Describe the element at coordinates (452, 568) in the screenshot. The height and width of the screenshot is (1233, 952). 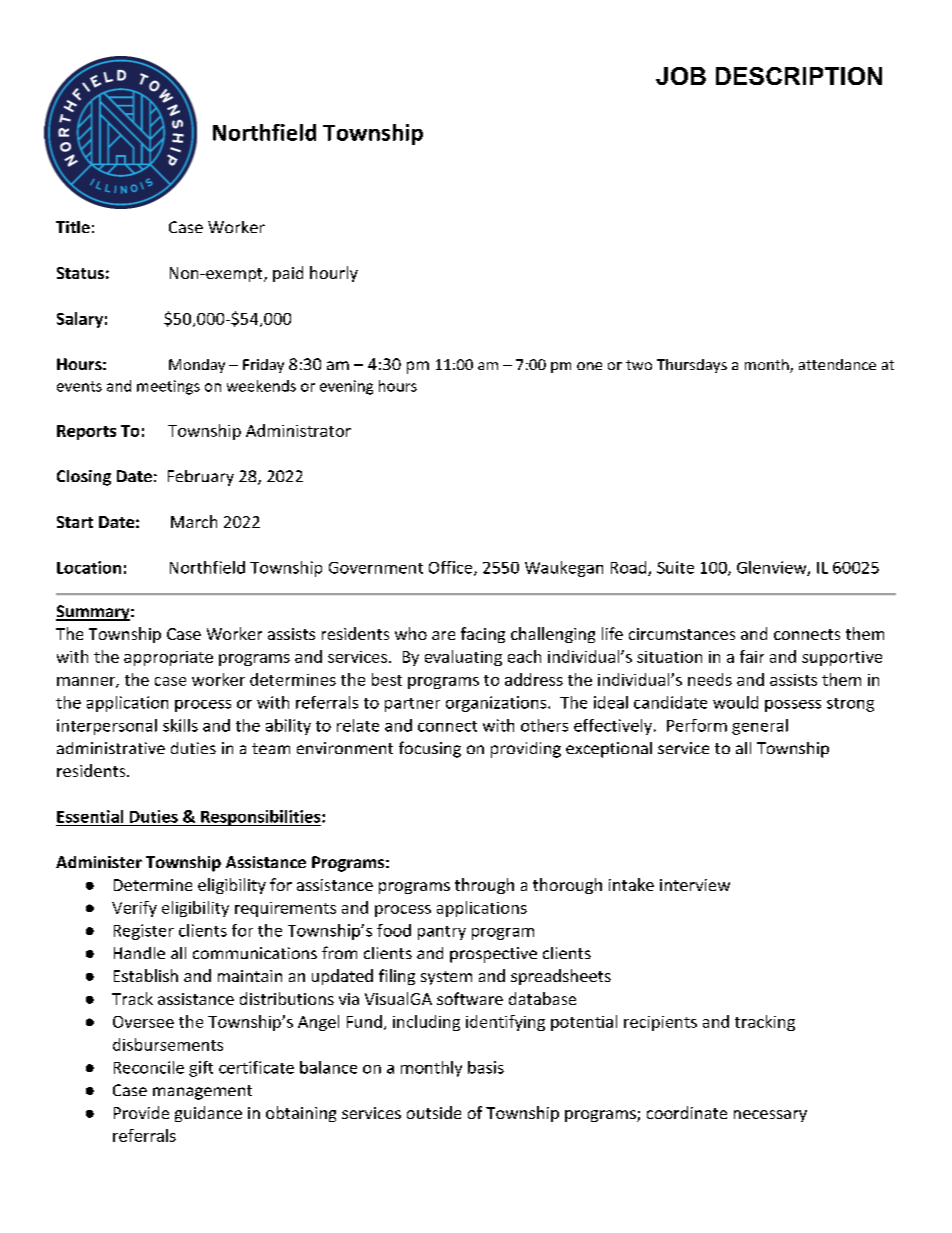
I see `Office` at that location.
